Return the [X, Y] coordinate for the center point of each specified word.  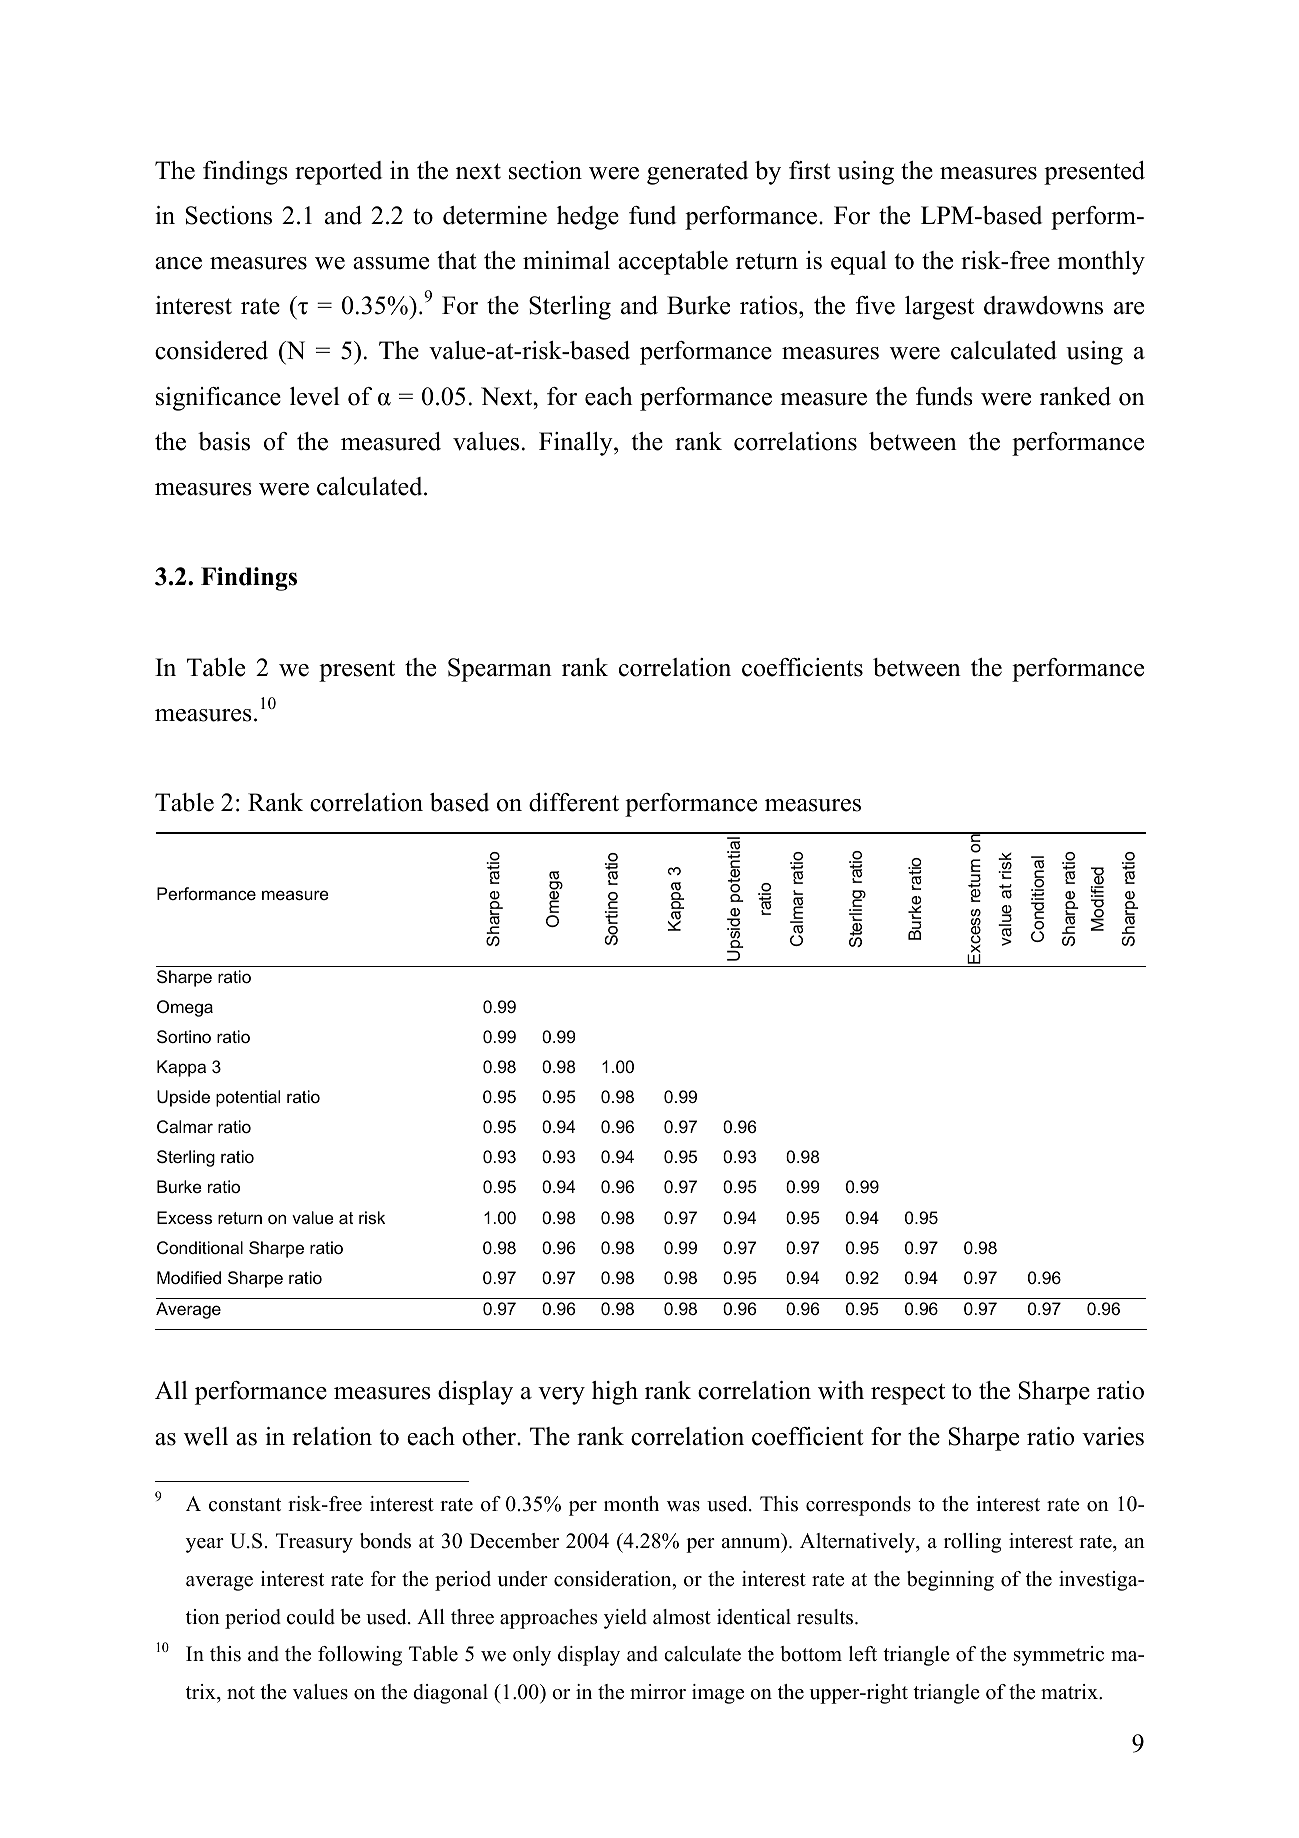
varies [1113, 1436]
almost [682, 1617]
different [574, 802]
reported [338, 173]
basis [224, 441]
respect [908, 1394]
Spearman [500, 670]
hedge [588, 218]
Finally [577, 444]
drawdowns [1043, 305]
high [615, 1393]
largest [939, 308]
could [311, 1617]
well [206, 1436]
